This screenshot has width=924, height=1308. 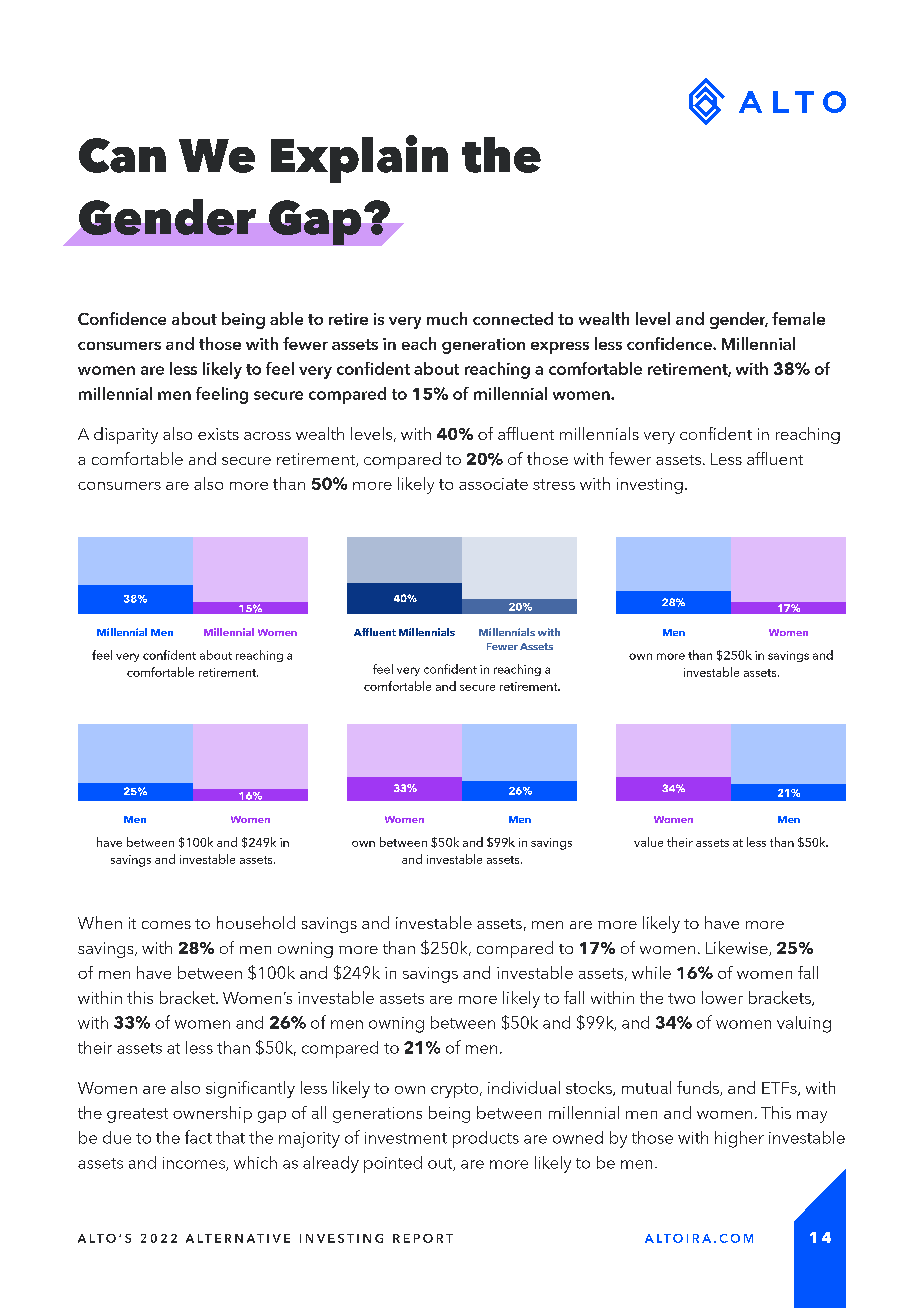 I want to click on fact, so click(x=198, y=1137).
